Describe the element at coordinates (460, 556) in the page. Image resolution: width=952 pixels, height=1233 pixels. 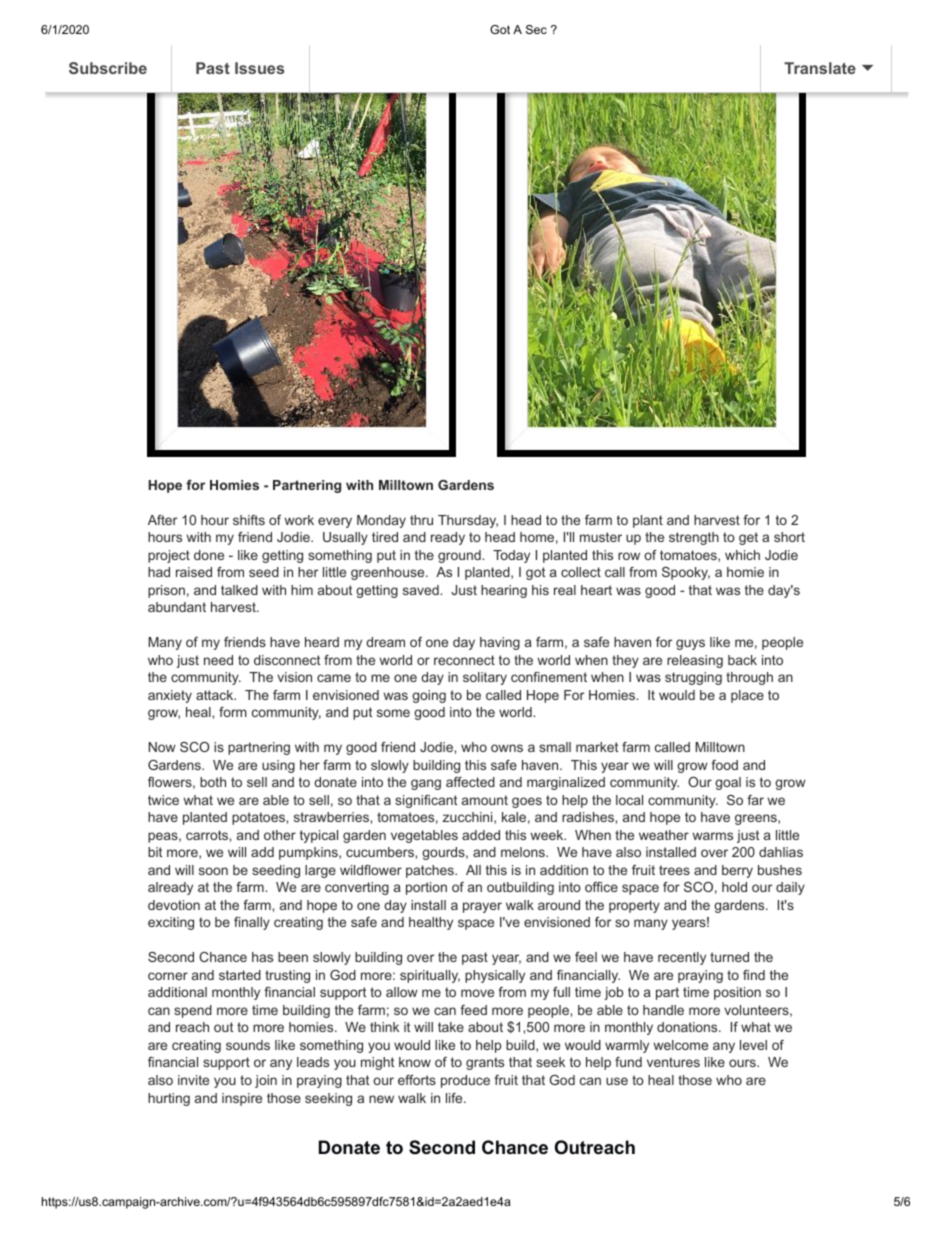
I see `ground` at that location.
